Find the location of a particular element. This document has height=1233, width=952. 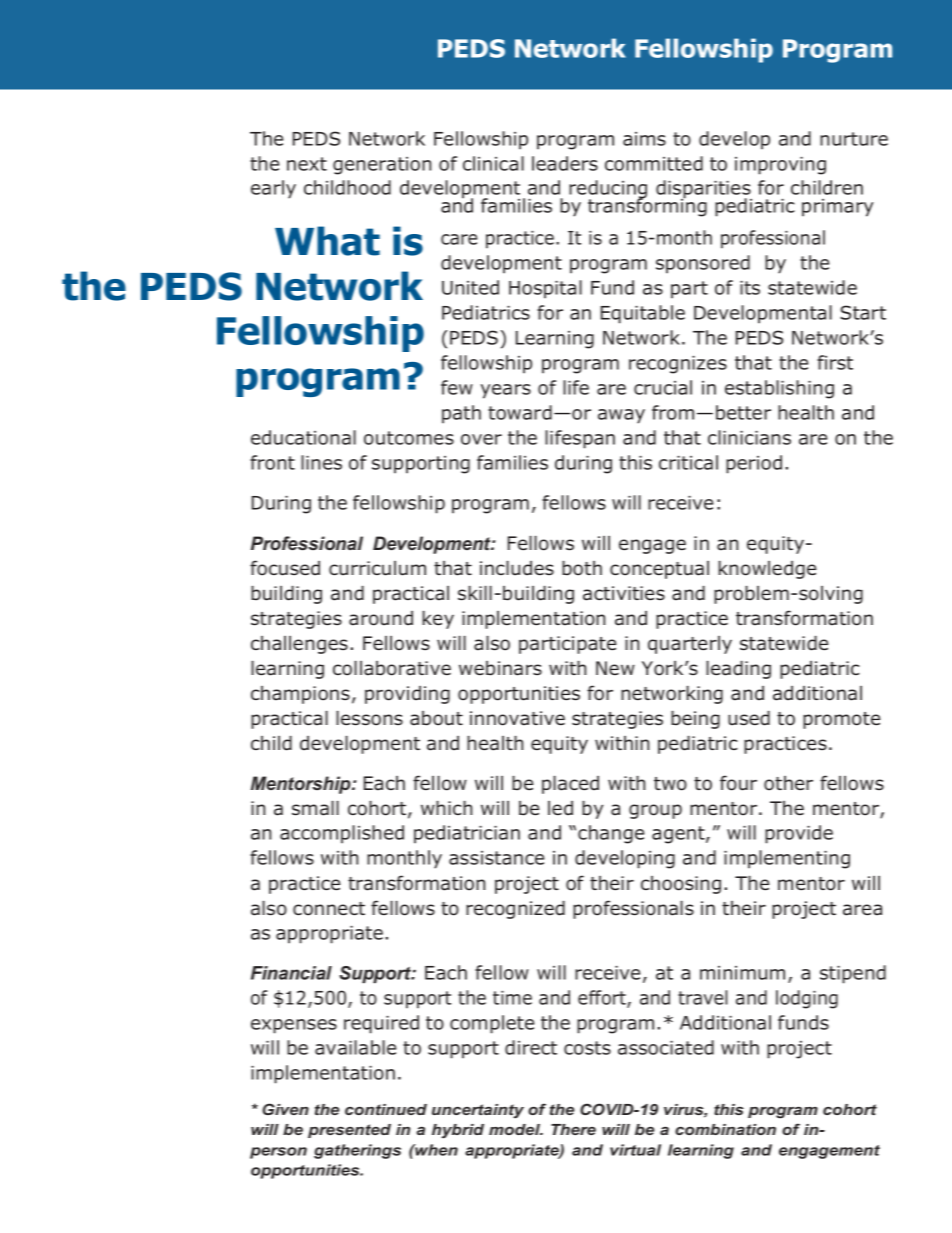

combination is located at coordinates (725, 1129).
